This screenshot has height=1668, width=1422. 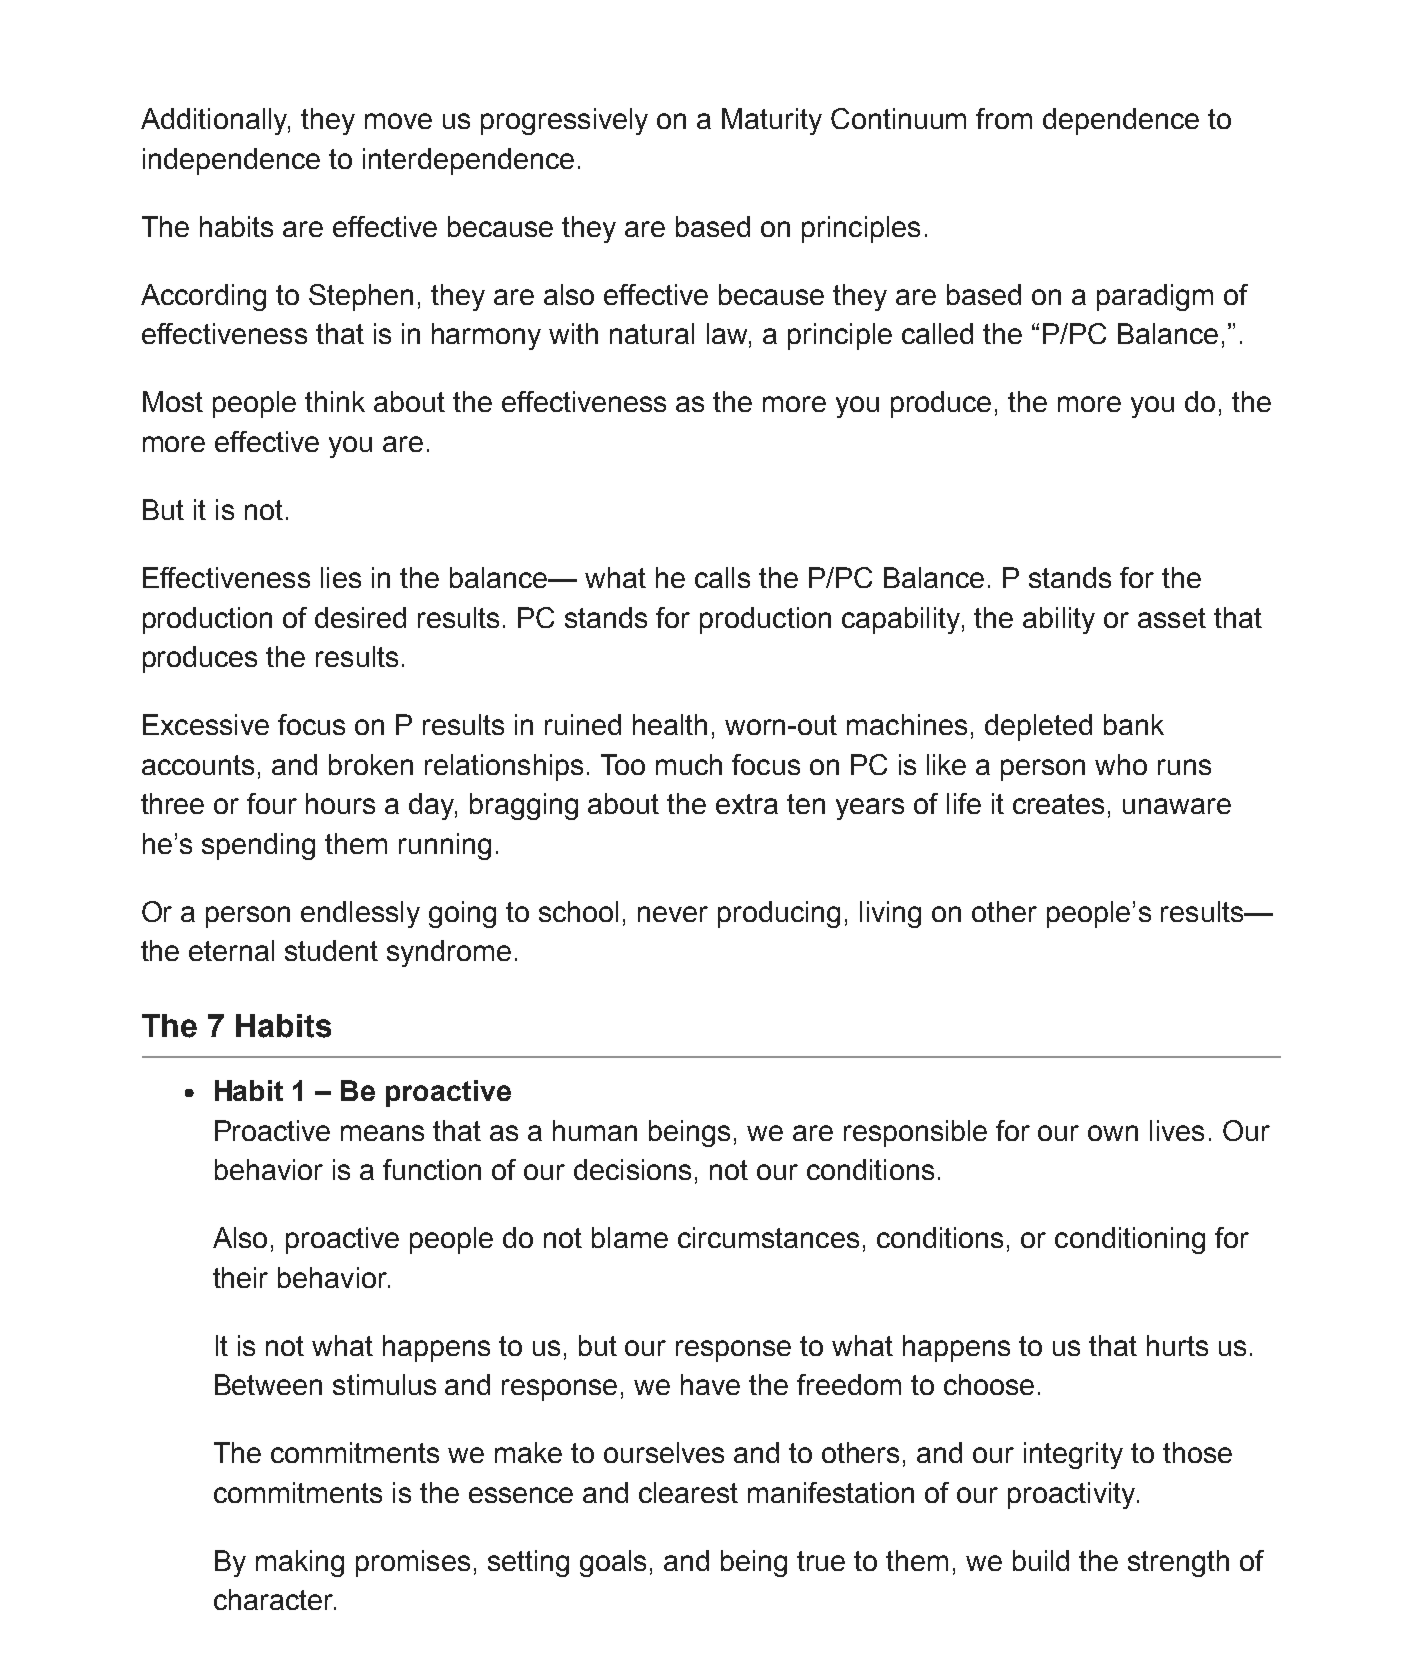 I want to click on making, so click(x=300, y=1563).
